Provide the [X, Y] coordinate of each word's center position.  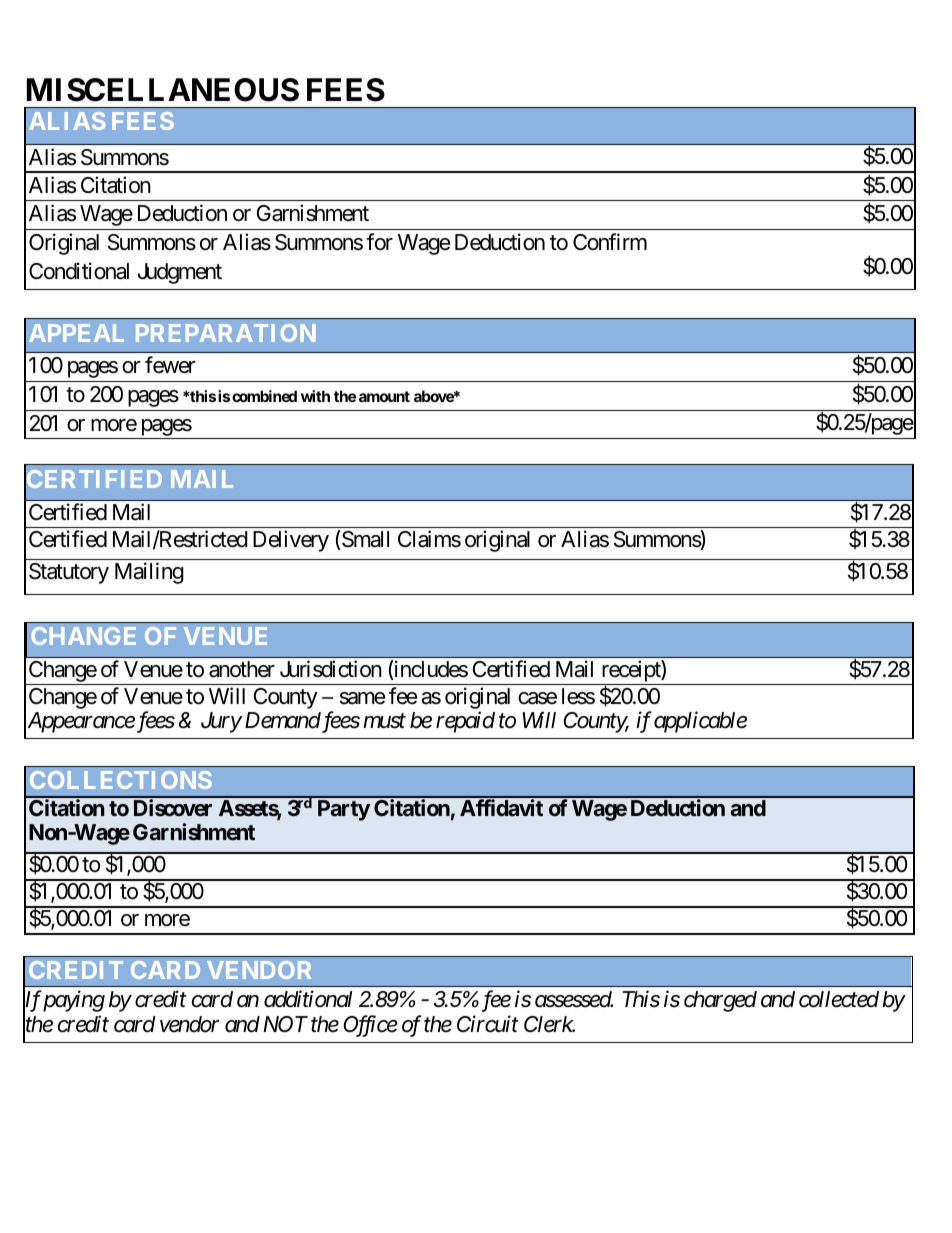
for [379, 242]
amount [384, 396]
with [315, 396]
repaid [465, 722]
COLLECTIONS [121, 780]
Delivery [291, 541]
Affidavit [501, 807]
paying [73, 1001]
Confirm [610, 241]
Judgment [180, 273]
